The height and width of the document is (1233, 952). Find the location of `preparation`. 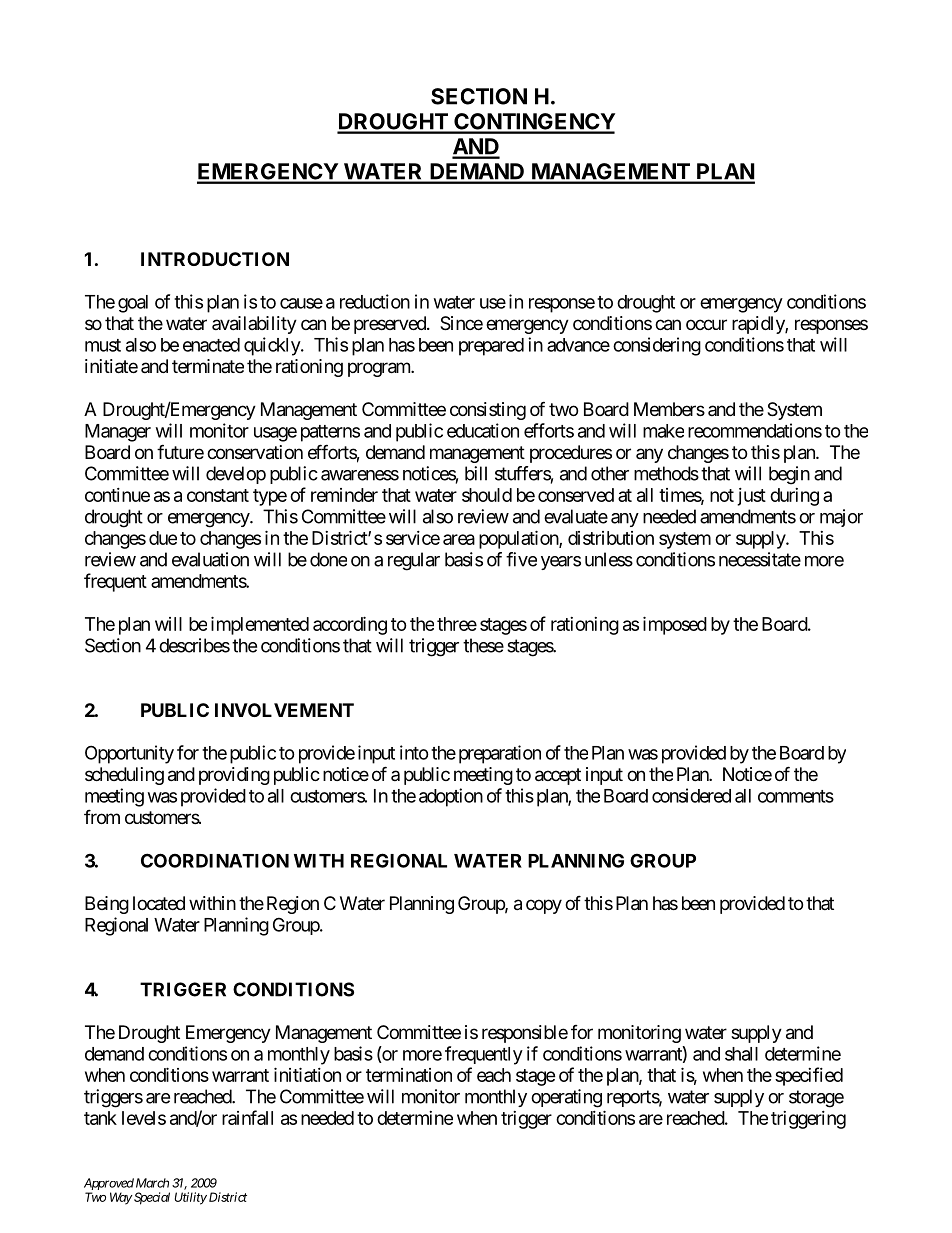

preparation is located at coordinates (500, 754).
